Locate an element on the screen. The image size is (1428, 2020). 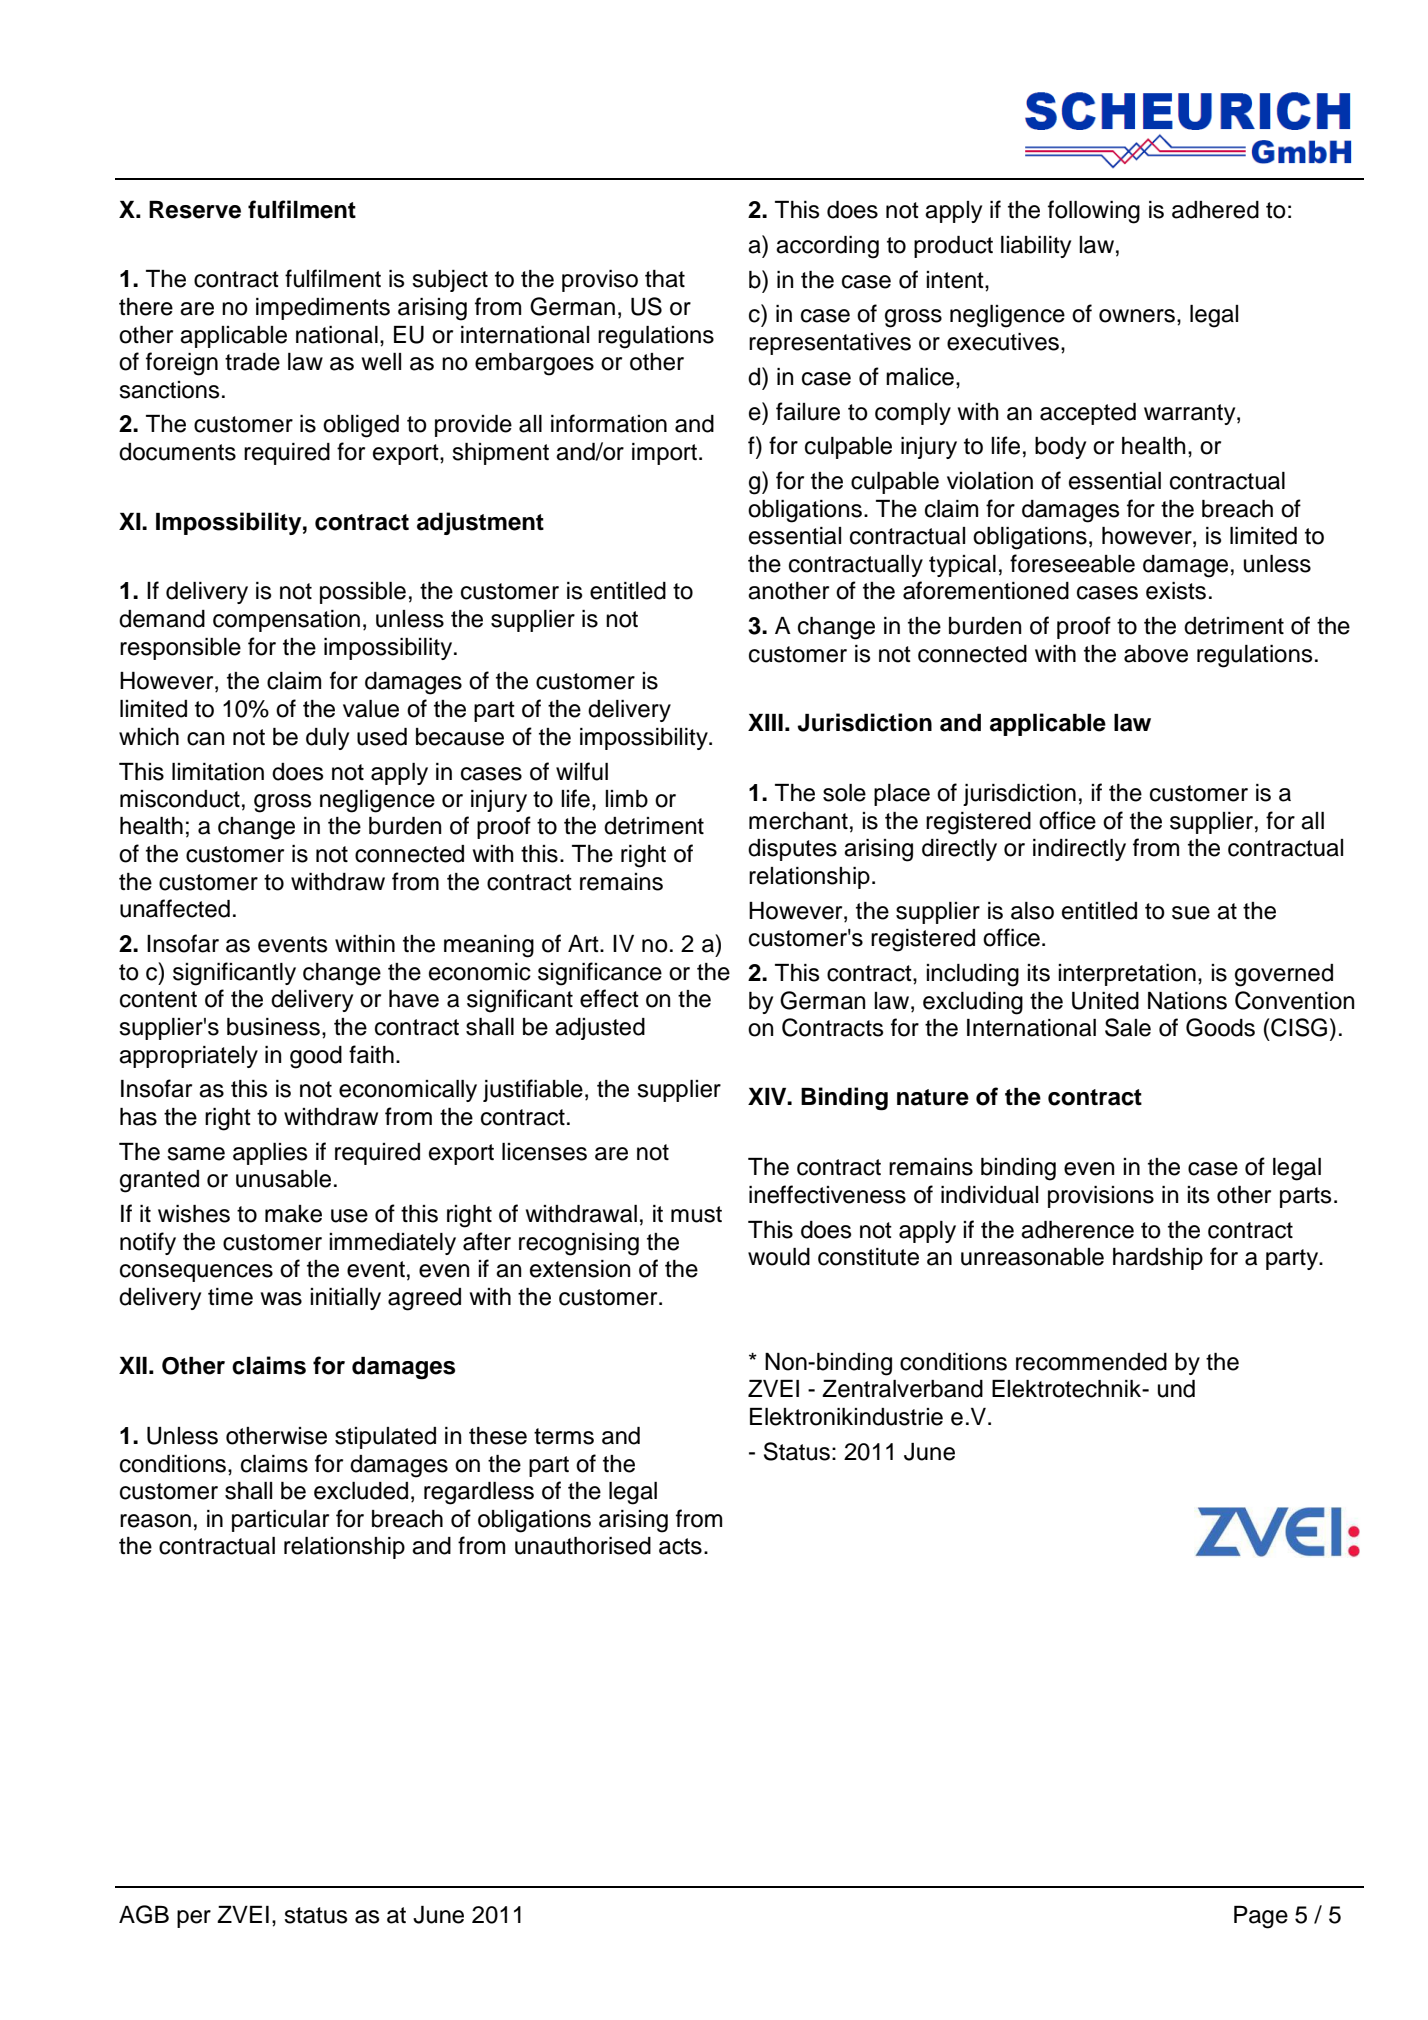
would is located at coordinates (779, 1257).
